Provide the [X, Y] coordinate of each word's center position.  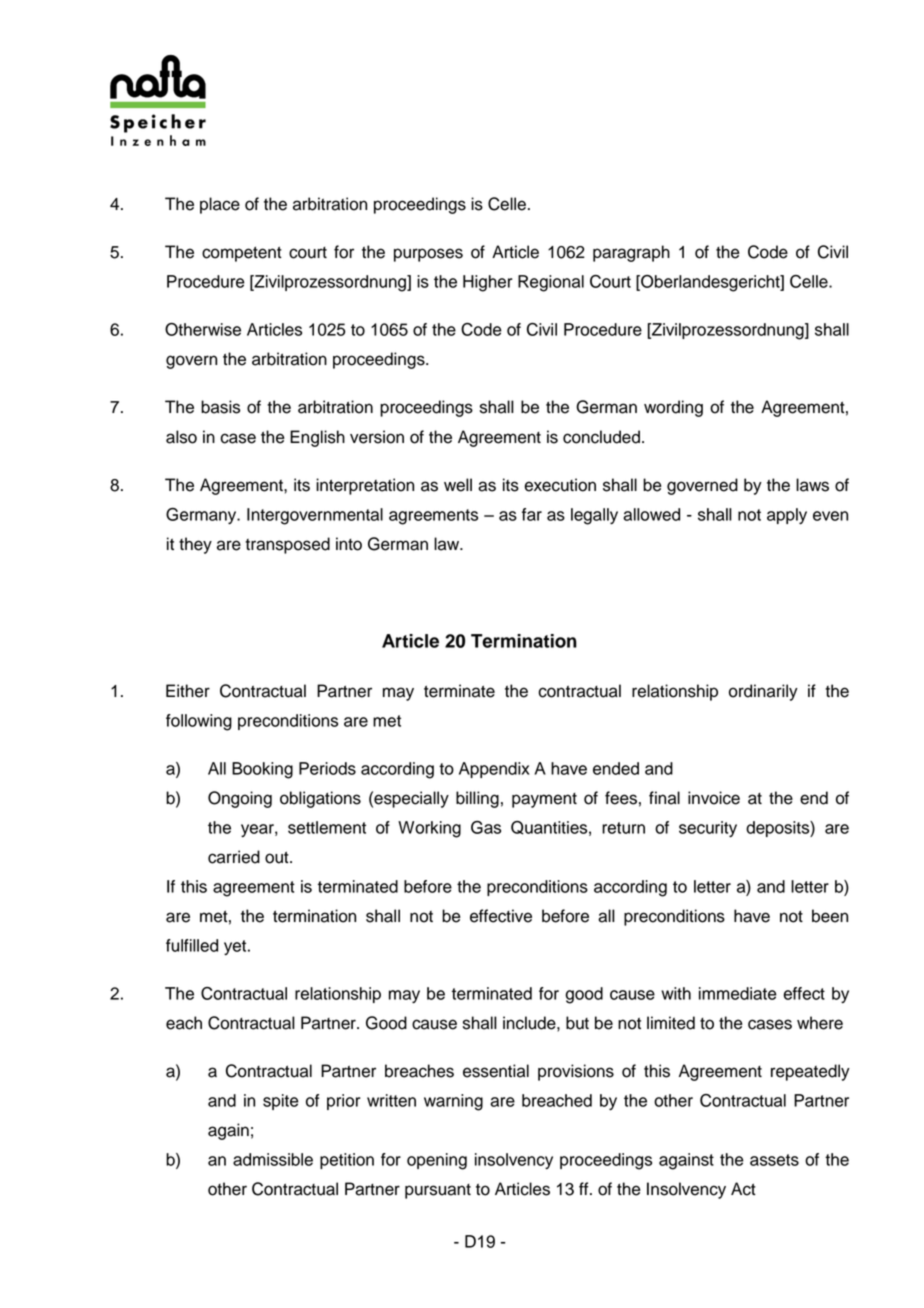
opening [437, 1161]
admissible [273, 1159]
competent [242, 254]
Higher [488, 283]
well [458, 485]
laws [812, 485]
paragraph [631, 253]
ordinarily [763, 692]
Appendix [494, 770]
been [830, 916]
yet [236, 947]
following [199, 722]
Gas [486, 827]
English [317, 438]
